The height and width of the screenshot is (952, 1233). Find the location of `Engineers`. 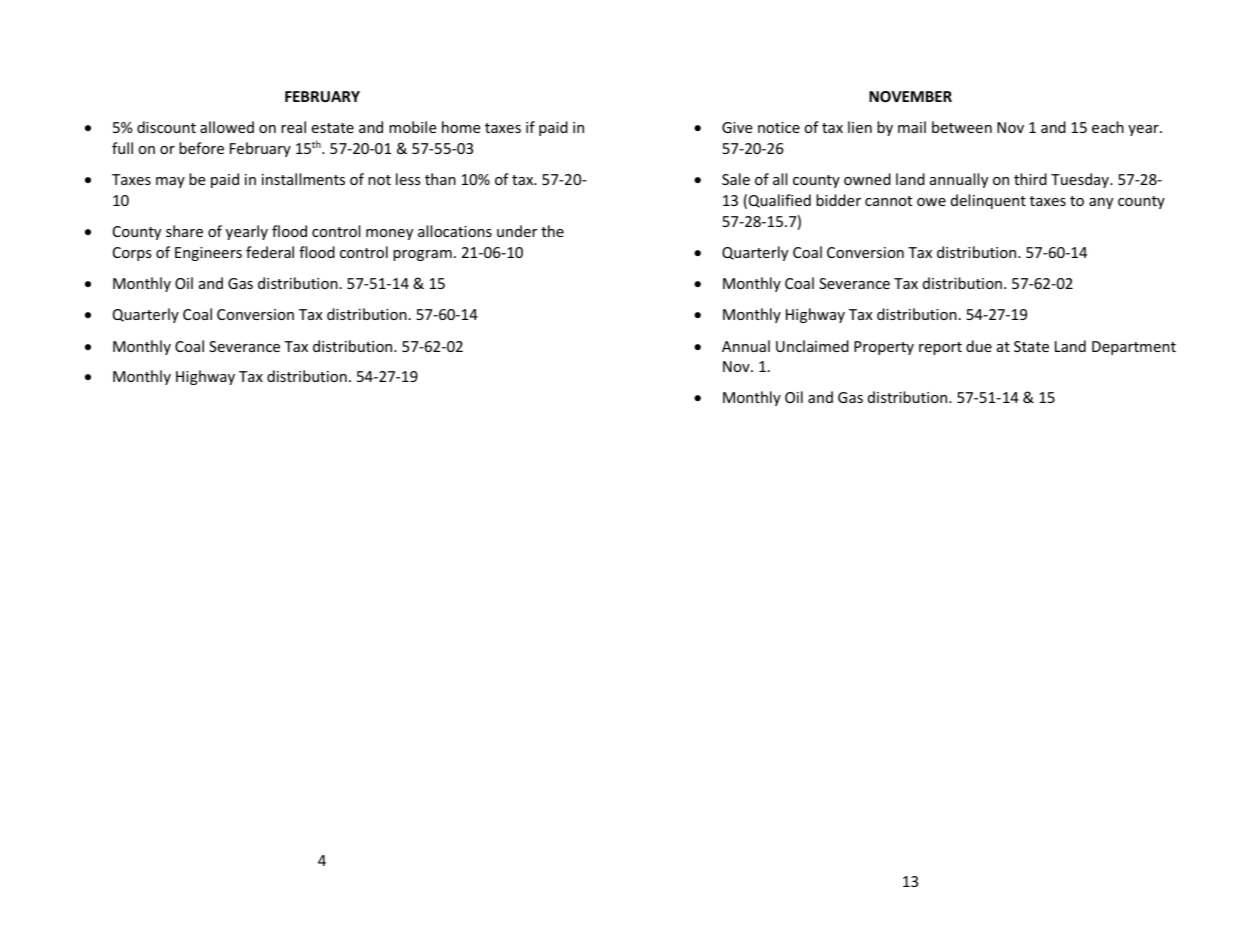

Engineers is located at coordinates (208, 254).
